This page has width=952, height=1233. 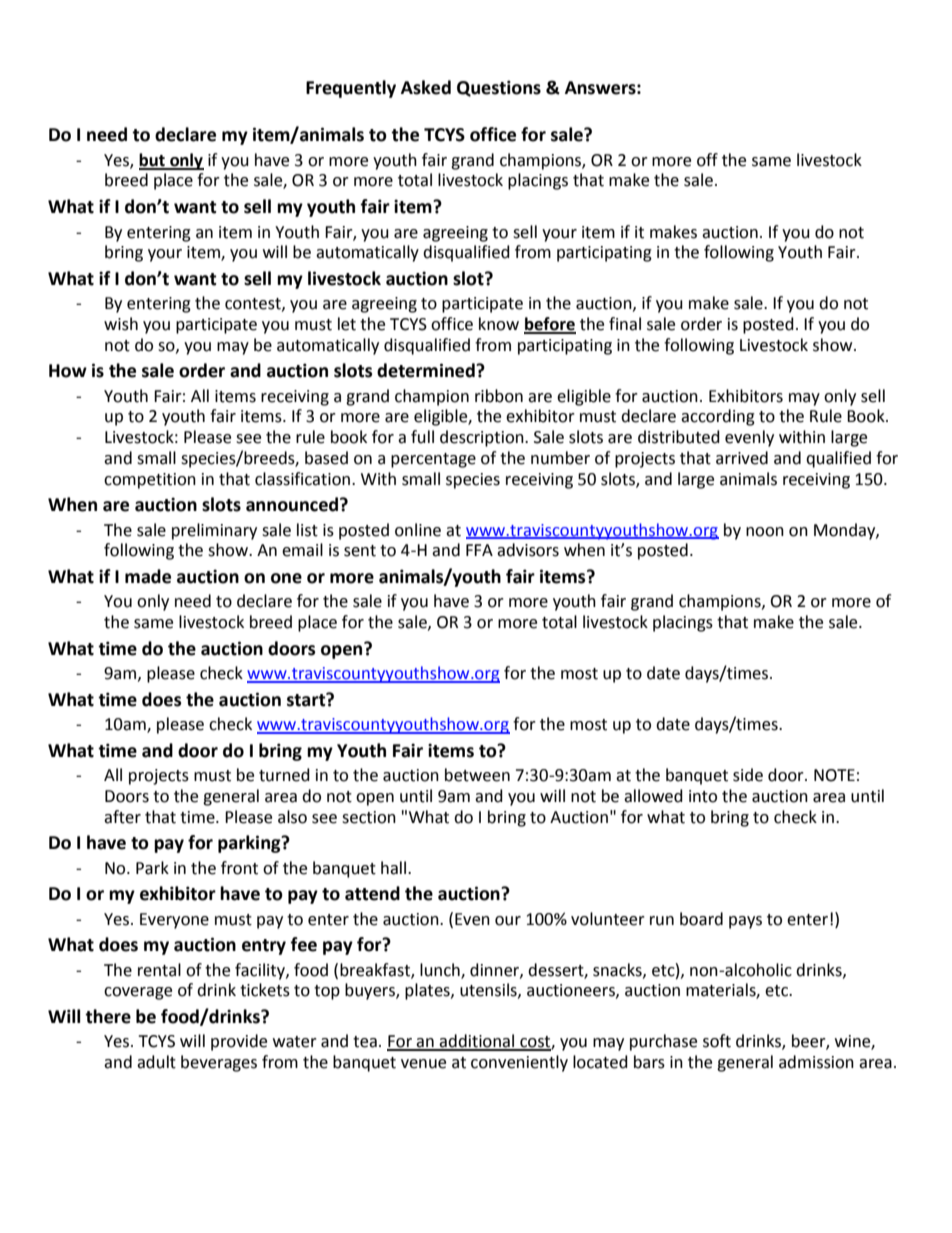 What do you see at coordinates (479, 550) in the page?
I see `FFA` at bounding box center [479, 550].
